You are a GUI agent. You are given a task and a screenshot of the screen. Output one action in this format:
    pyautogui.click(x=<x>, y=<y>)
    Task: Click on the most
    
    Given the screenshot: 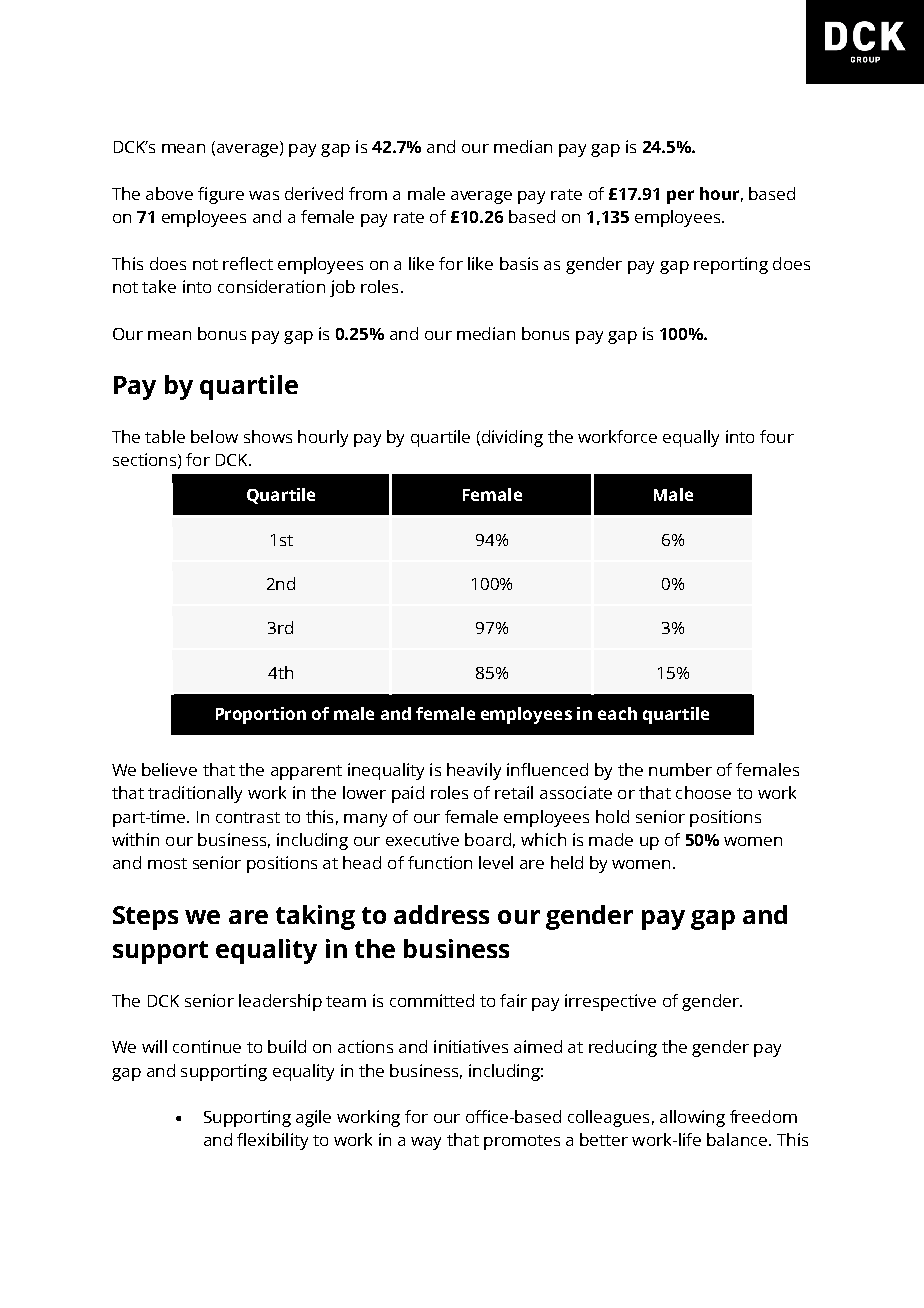 What is the action you would take?
    pyautogui.click(x=167, y=863)
